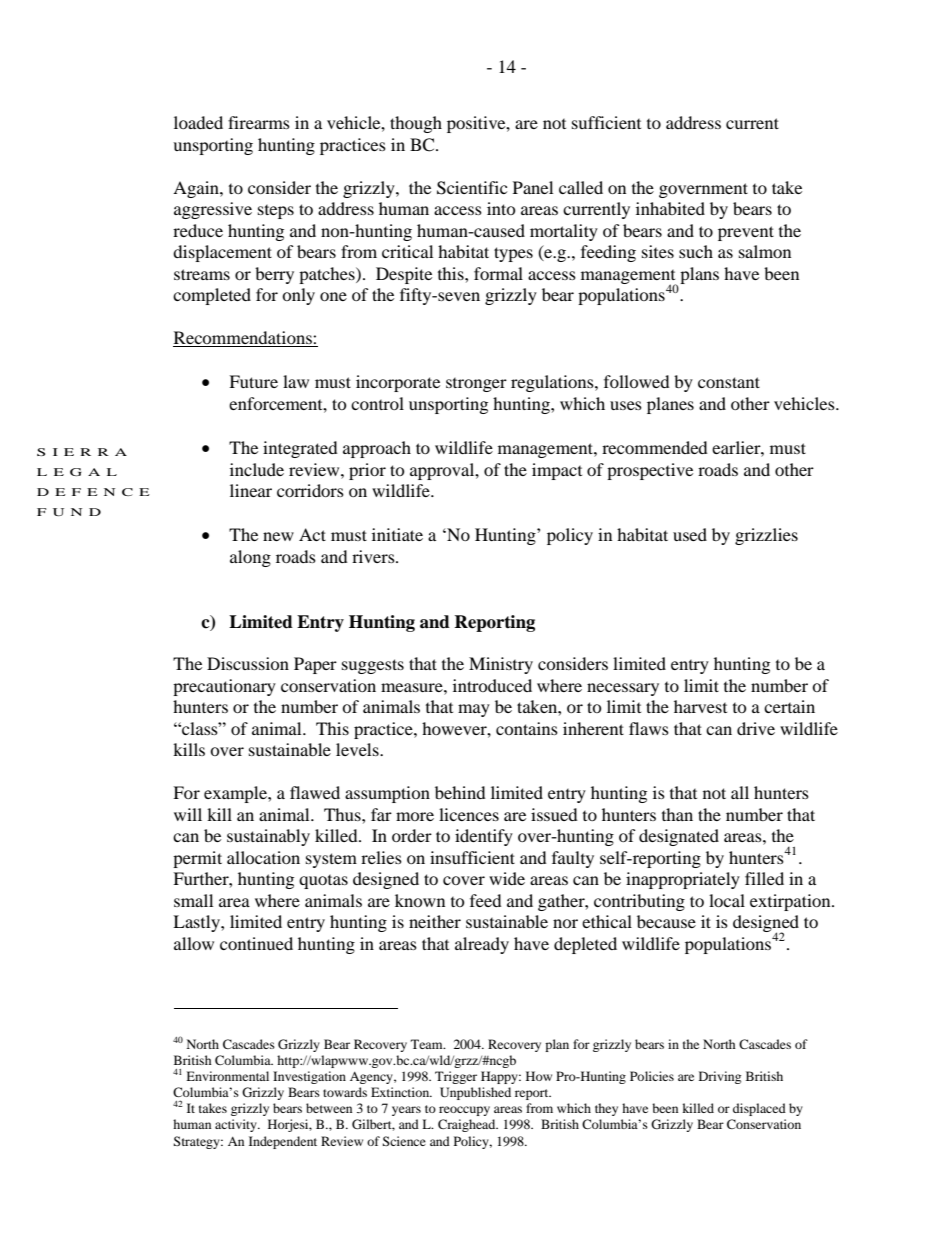 The width and height of the screenshot is (952, 1233). I want to click on certain, so click(789, 706).
